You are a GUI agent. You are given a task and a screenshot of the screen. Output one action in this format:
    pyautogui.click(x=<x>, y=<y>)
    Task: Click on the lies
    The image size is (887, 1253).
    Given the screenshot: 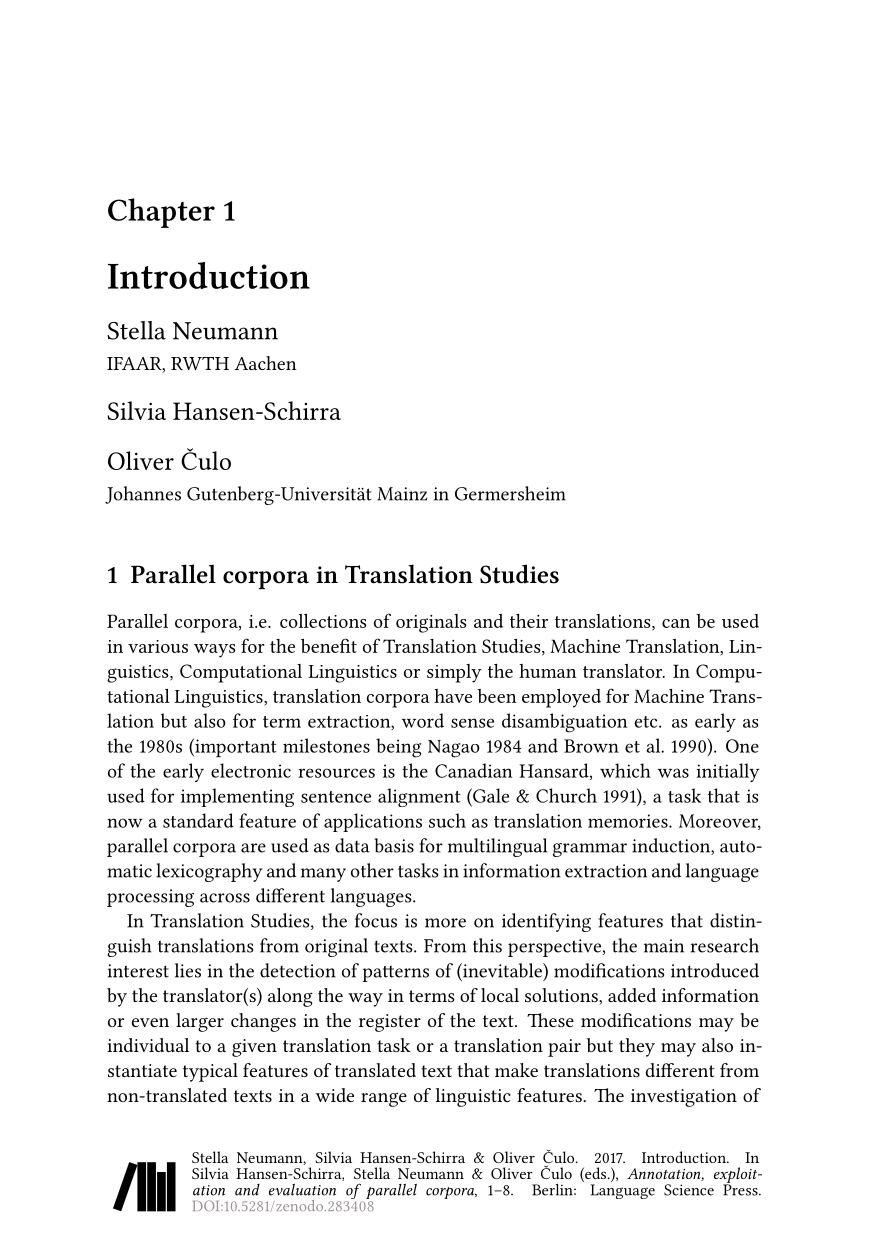 What is the action you would take?
    pyautogui.click(x=188, y=970)
